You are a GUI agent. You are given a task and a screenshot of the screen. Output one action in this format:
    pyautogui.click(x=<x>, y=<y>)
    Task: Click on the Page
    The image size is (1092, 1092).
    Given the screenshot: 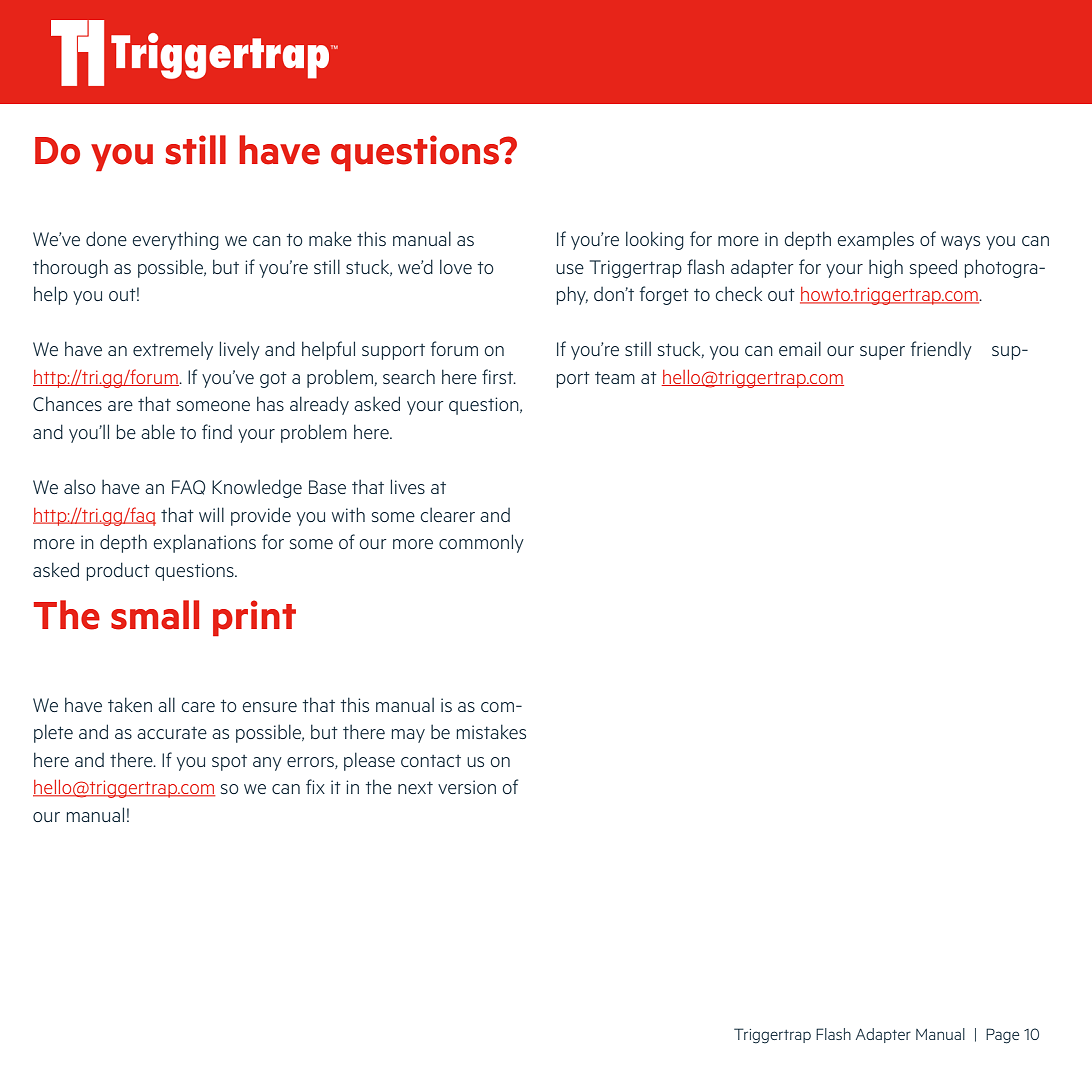 What is the action you would take?
    pyautogui.click(x=1002, y=1036)
